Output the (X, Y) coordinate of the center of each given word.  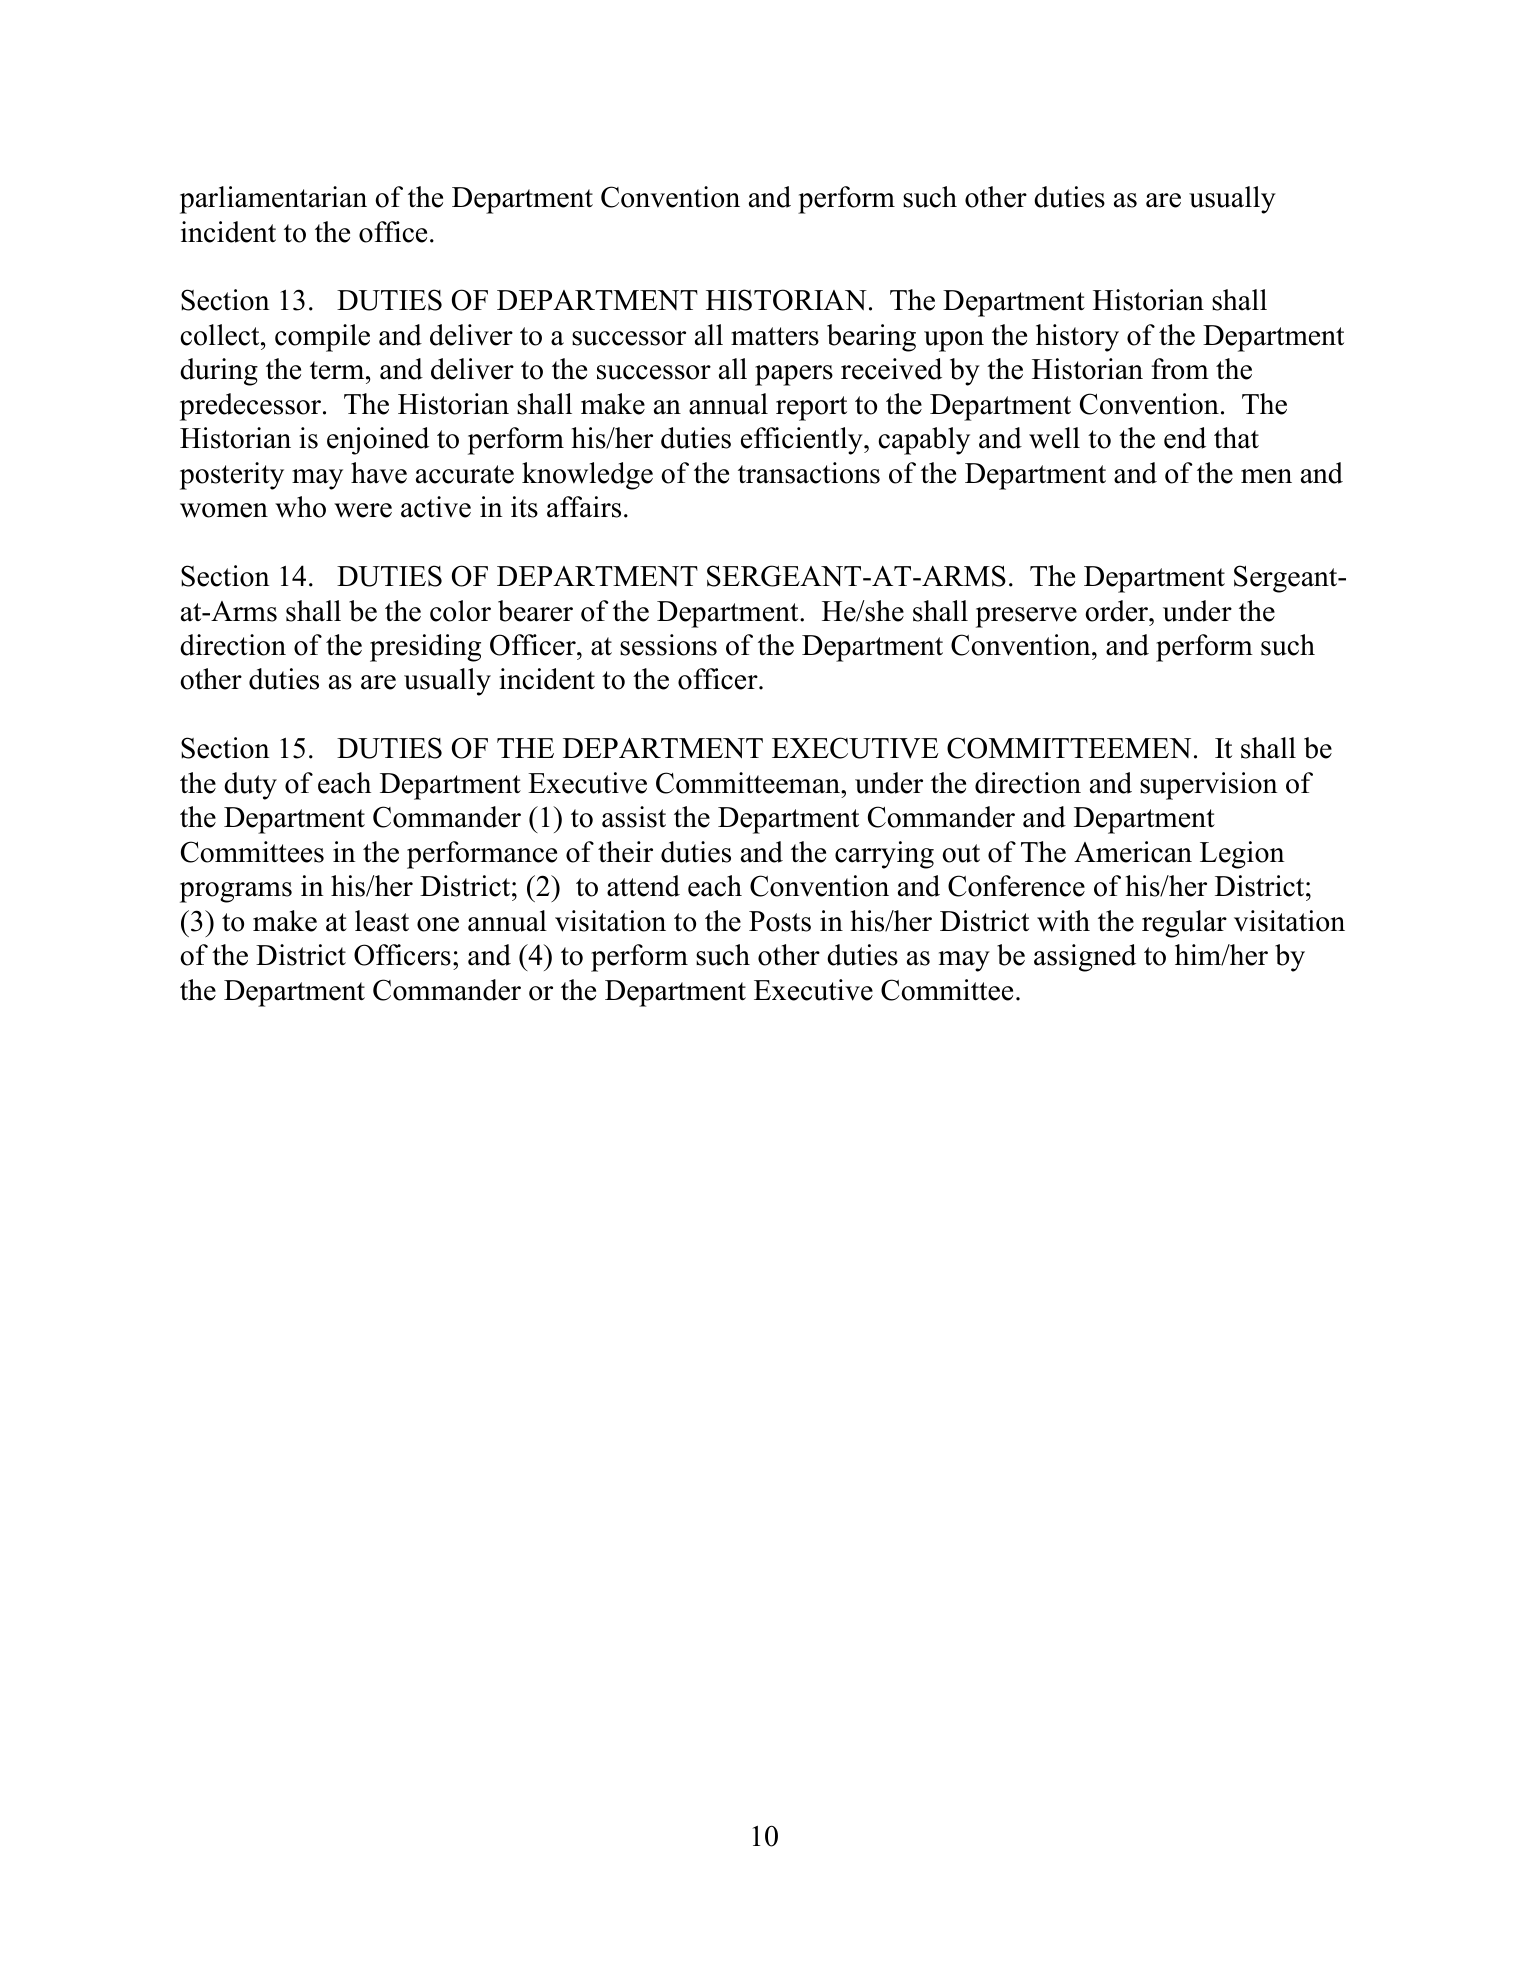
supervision (1209, 786)
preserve (1026, 617)
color (460, 611)
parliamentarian (273, 200)
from (1180, 369)
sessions (668, 645)
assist (634, 817)
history (1077, 338)
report (811, 408)
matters (775, 336)
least (382, 921)
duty (250, 786)
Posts (780, 921)
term (338, 370)
